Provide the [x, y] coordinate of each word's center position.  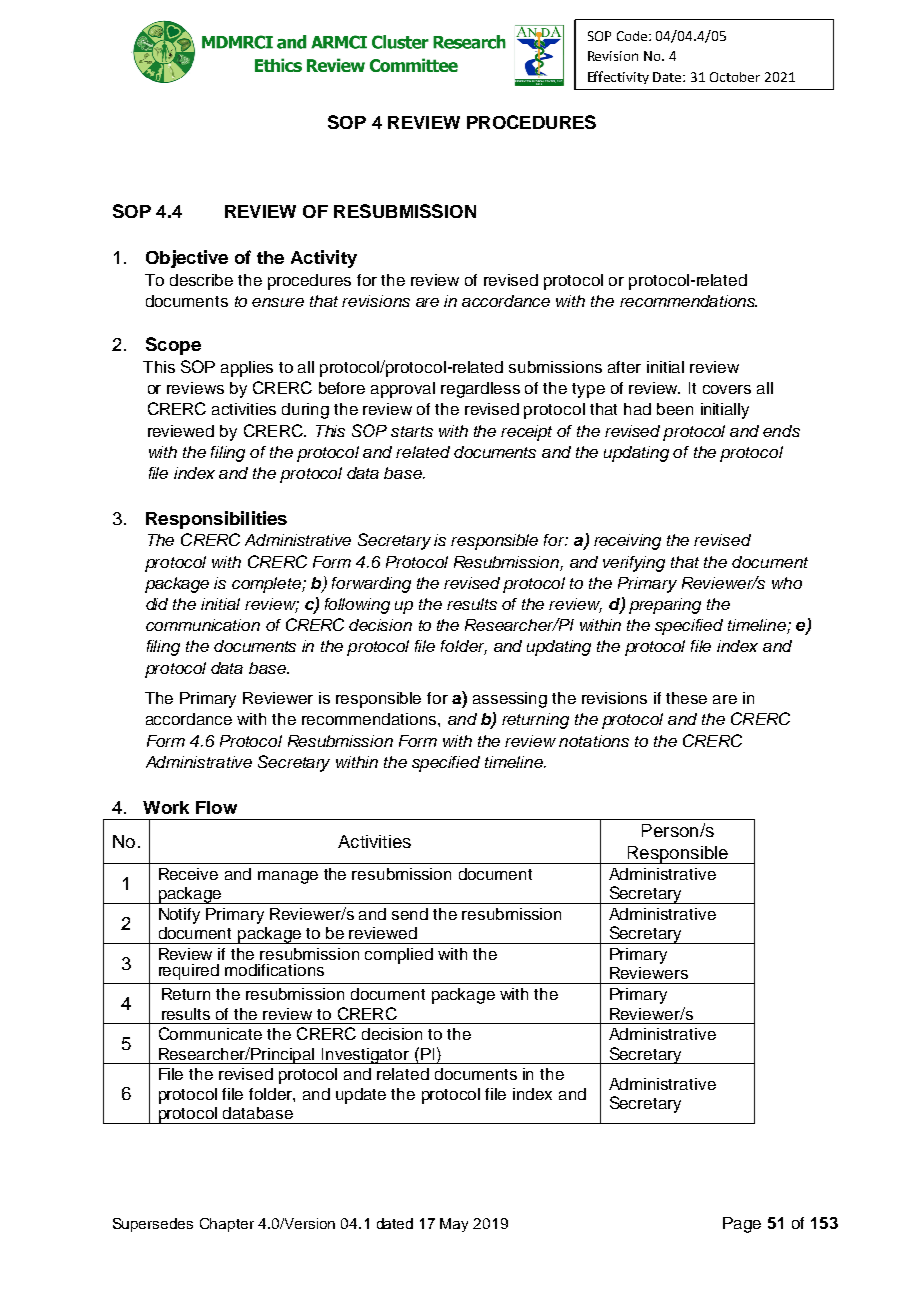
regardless [480, 390]
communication [203, 625]
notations [594, 741]
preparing [665, 606]
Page [742, 1225]
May [454, 1225]
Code [633, 36]
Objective [187, 259]
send [410, 914]
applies [247, 369]
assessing [510, 700]
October [735, 77]
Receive [188, 874]
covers [727, 389]
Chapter [227, 1225]
